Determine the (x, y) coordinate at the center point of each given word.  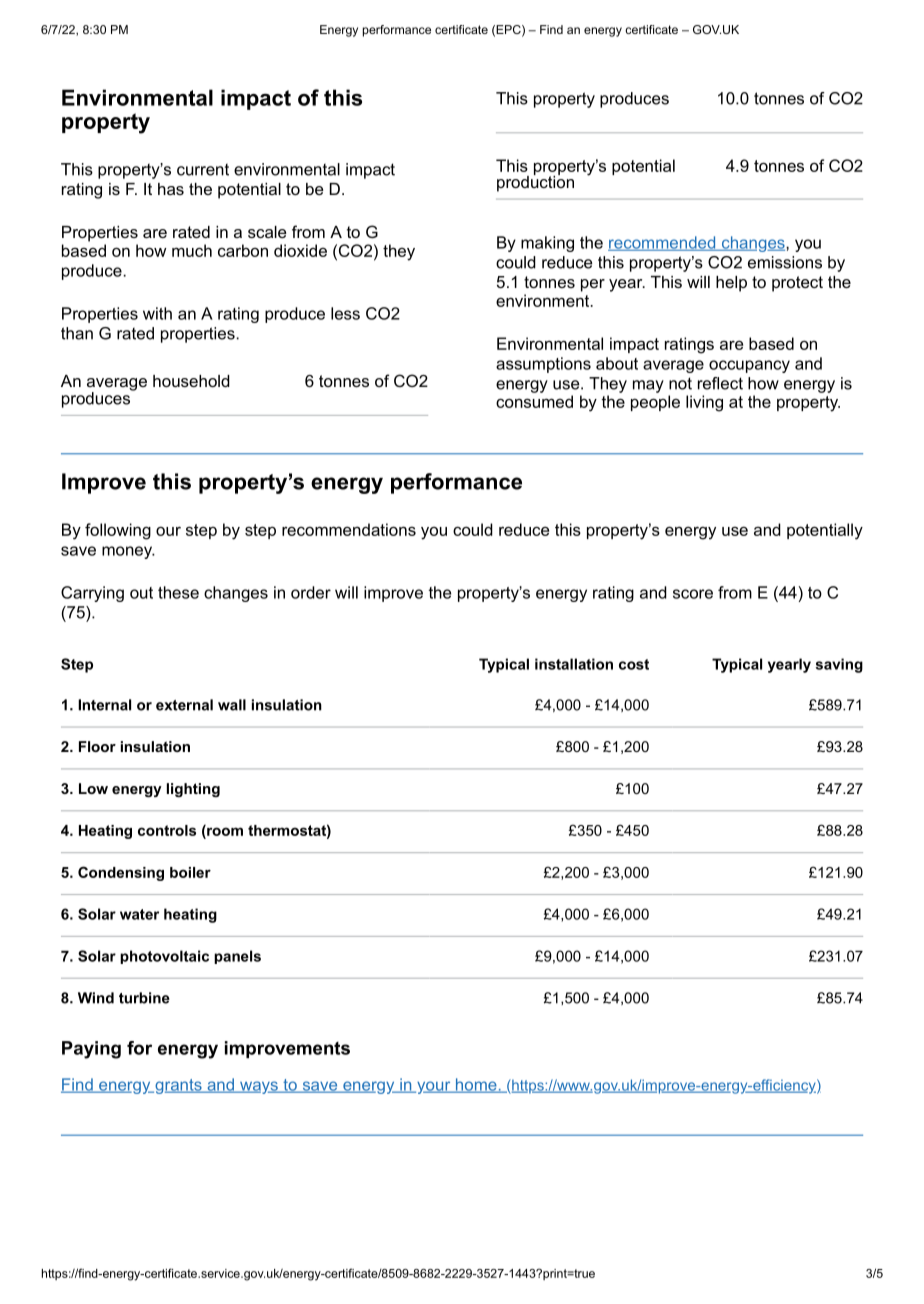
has (171, 189)
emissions (785, 262)
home (476, 1085)
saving (839, 665)
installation (574, 664)
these (178, 592)
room (224, 830)
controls (167, 830)
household (191, 381)
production (535, 182)
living (704, 403)
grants (178, 1086)
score (693, 594)
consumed (534, 401)
